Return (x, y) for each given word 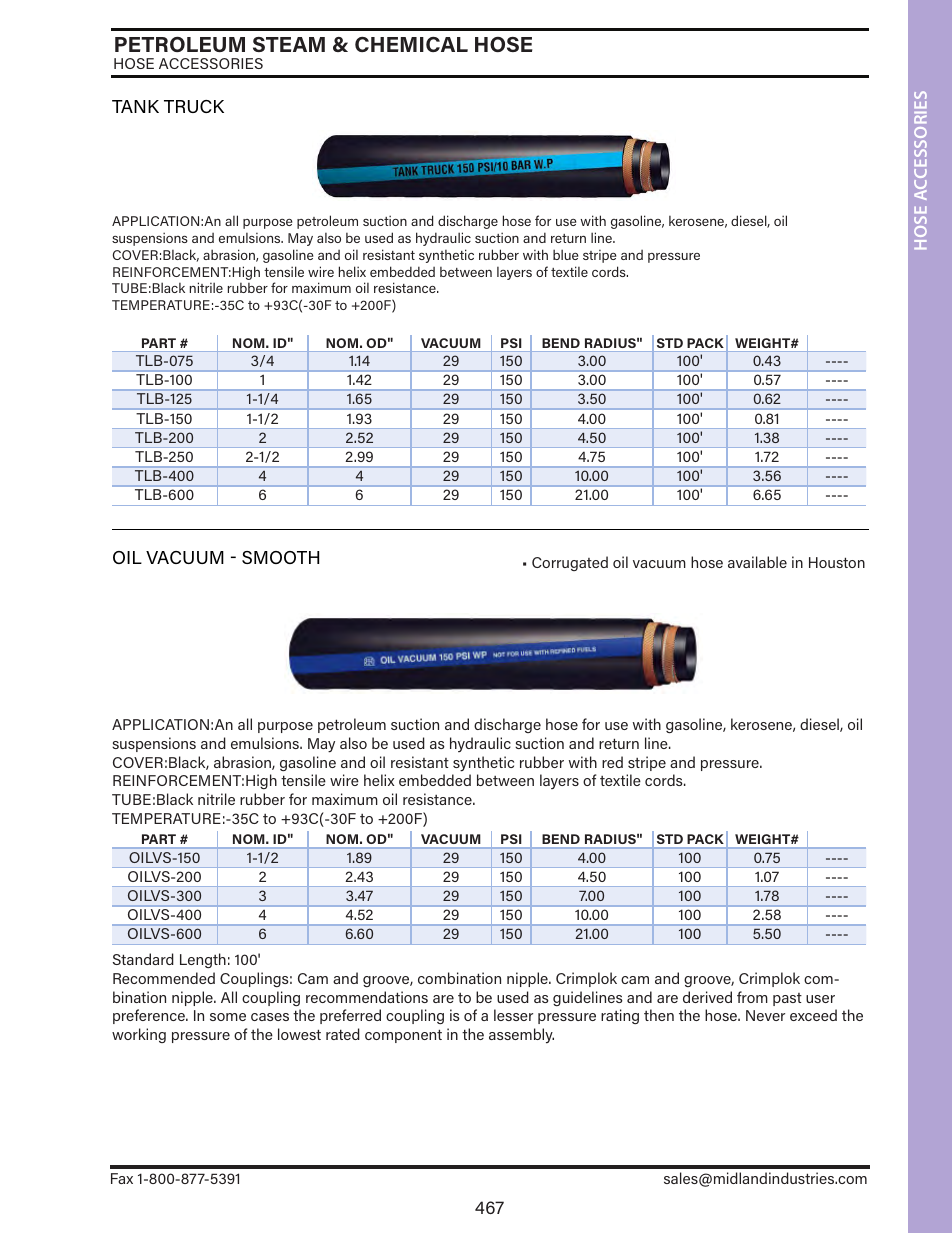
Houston (837, 562)
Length (203, 960)
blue (565, 254)
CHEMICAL (411, 44)
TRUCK (194, 106)
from (752, 997)
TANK (135, 106)
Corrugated (570, 563)
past (787, 999)
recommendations (367, 997)
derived (707, 997)
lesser (513, 1015)
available (757, 562)
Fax (122, 1178)
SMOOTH (280, 557)
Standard (143, 959)
